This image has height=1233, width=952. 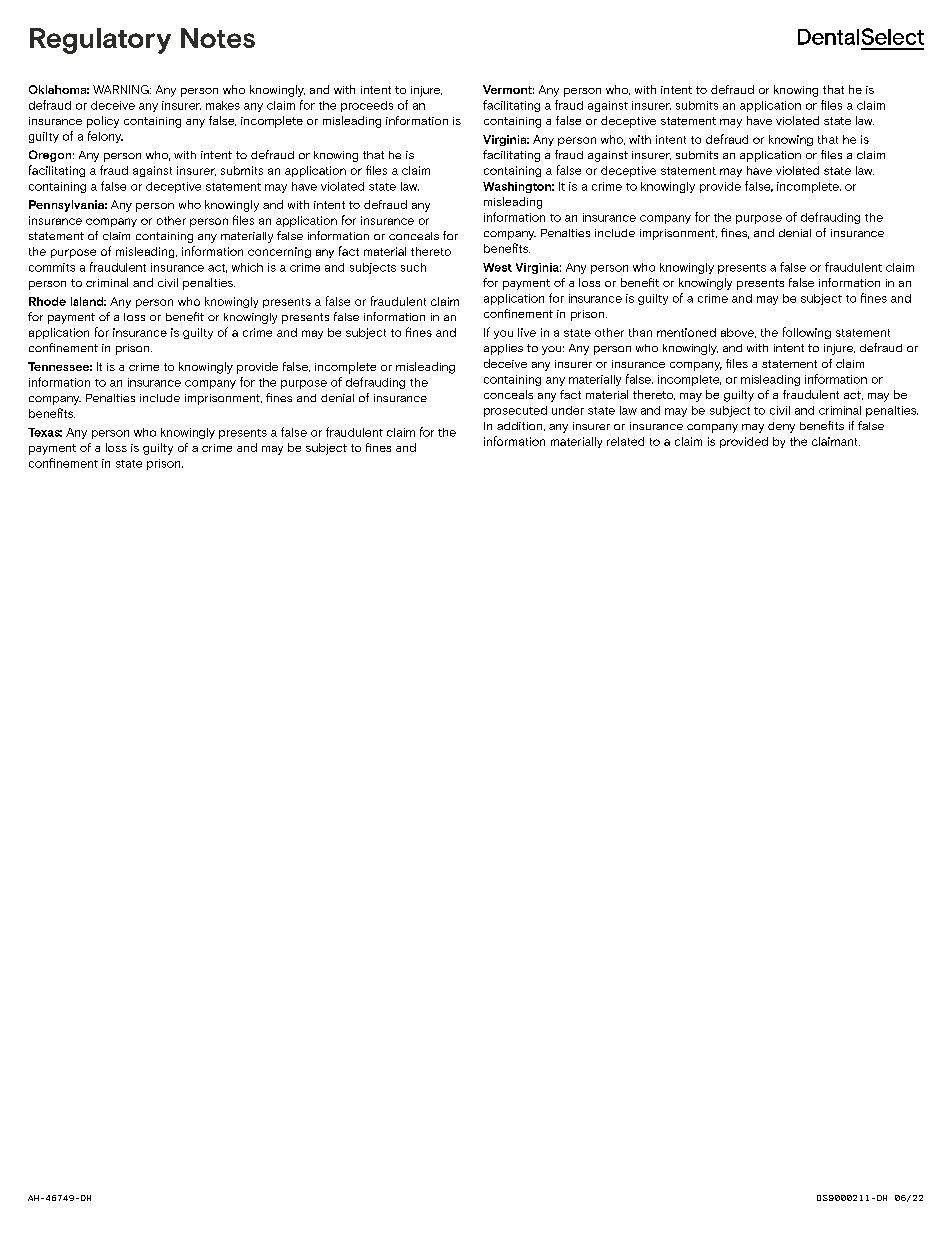 What do you see at coordinates (413, 267) in the image?
I see `such` at bounding box center [413, 267].
